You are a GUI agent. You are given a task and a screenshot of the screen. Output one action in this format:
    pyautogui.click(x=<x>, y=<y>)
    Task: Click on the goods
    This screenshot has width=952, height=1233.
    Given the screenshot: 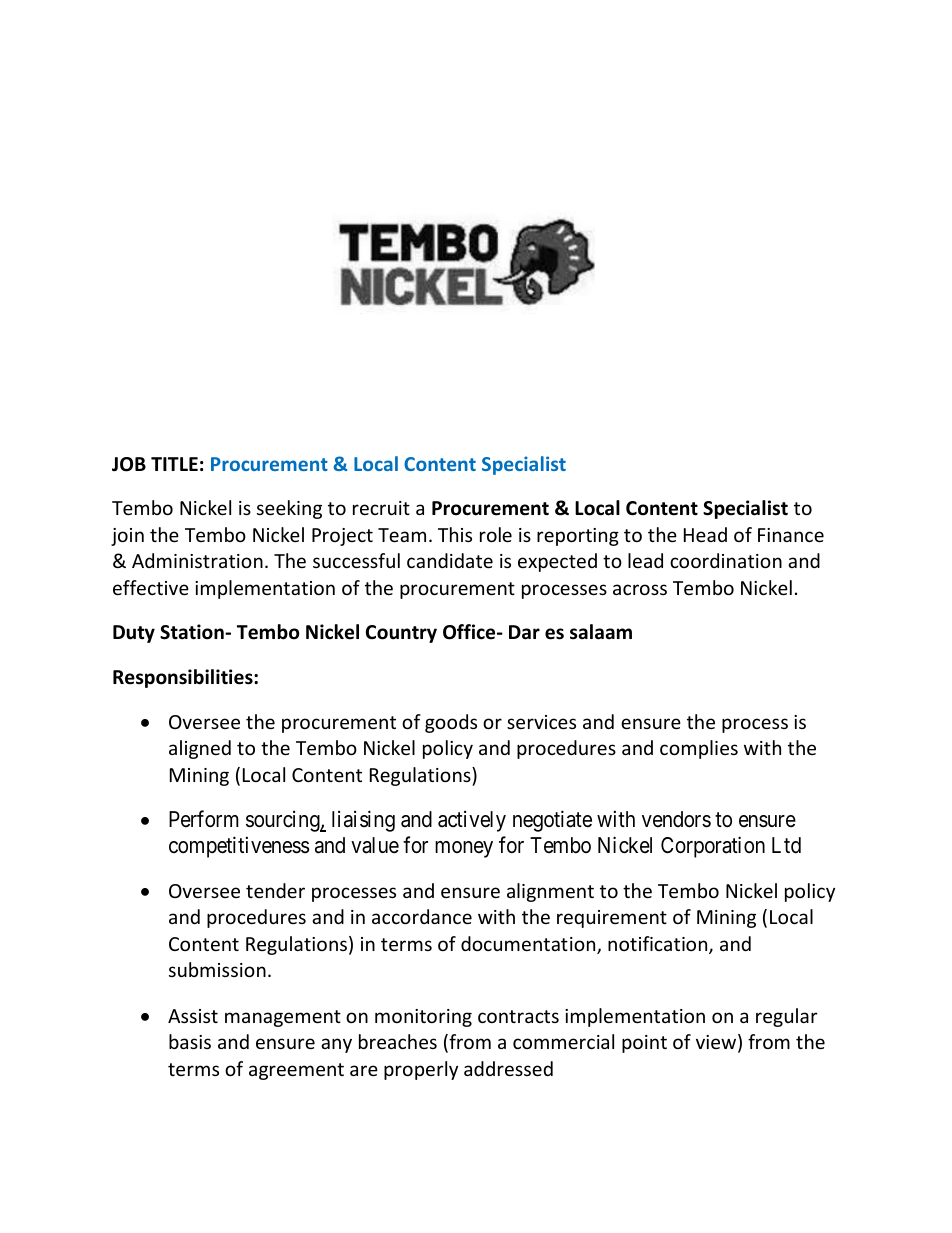 What is the action you would take?
    pyautogui.click(x=451, y=723)
